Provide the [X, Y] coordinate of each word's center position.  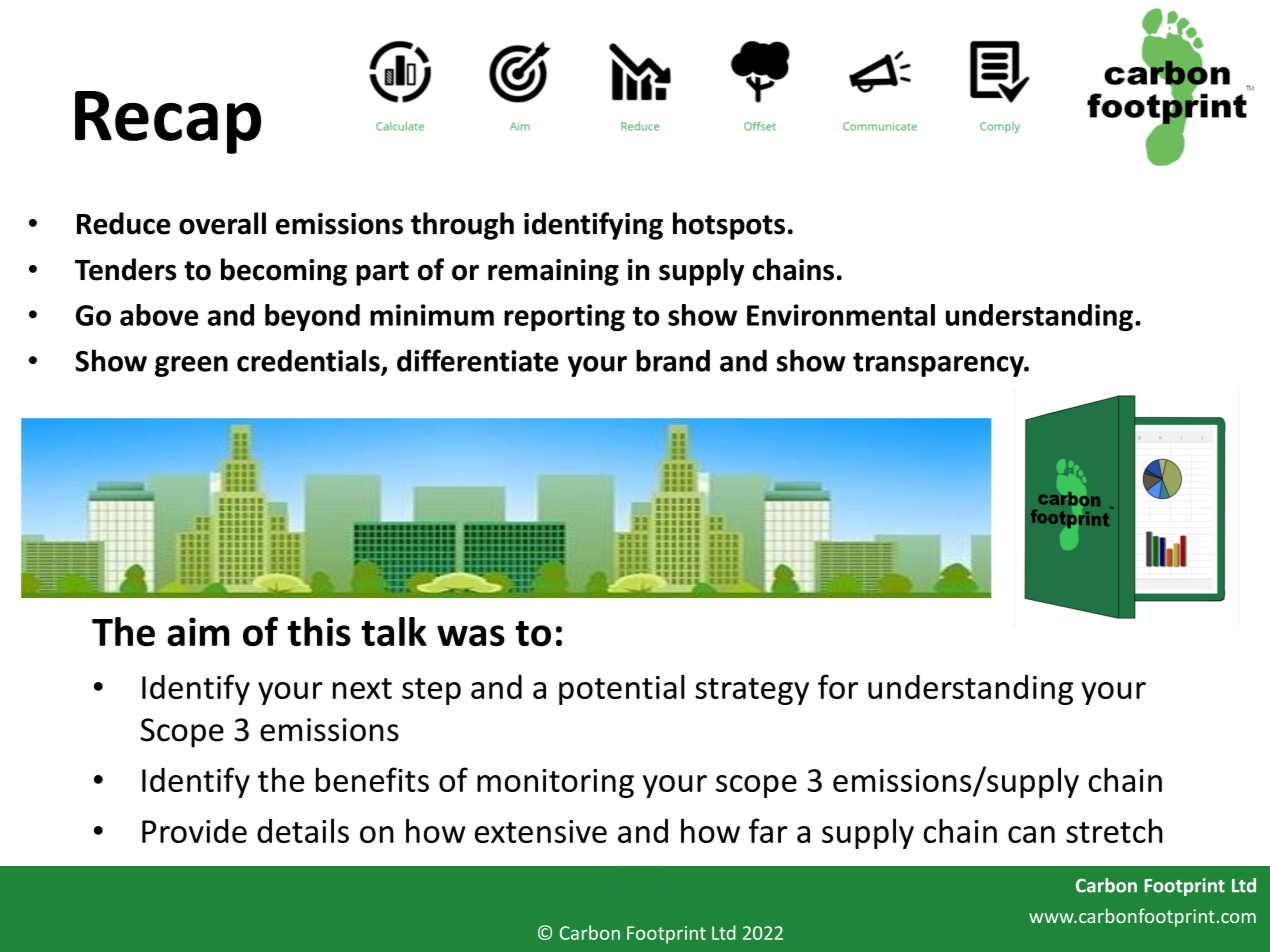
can [1031, 834]
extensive [541, 831]
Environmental [841, 315]
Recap [168, 122]
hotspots [729, 226]
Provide [194, 831]
